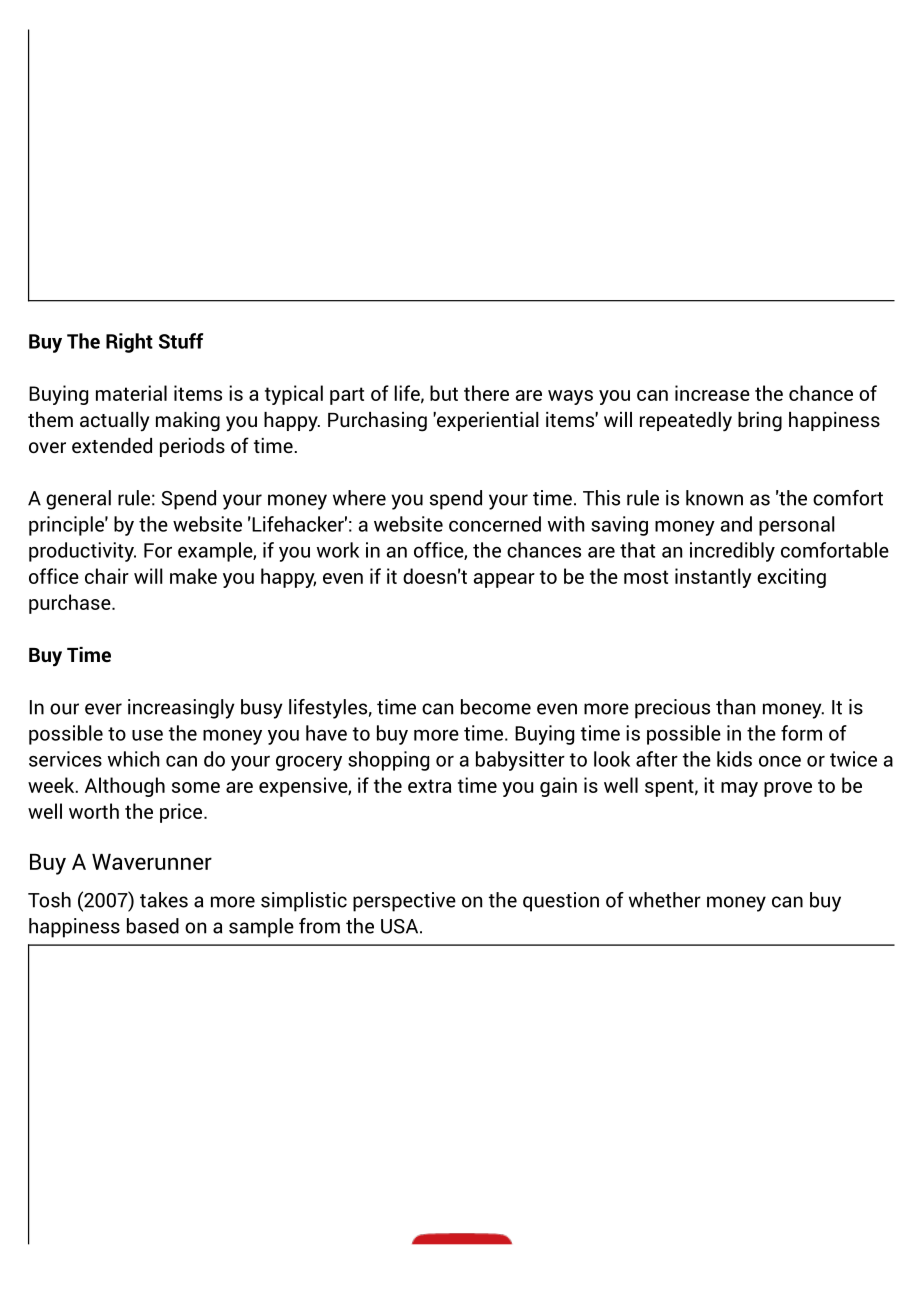  What do you see at coordinates (107, 576) in the screenshot?
I see `chair` at bounding box center [107, 576].
